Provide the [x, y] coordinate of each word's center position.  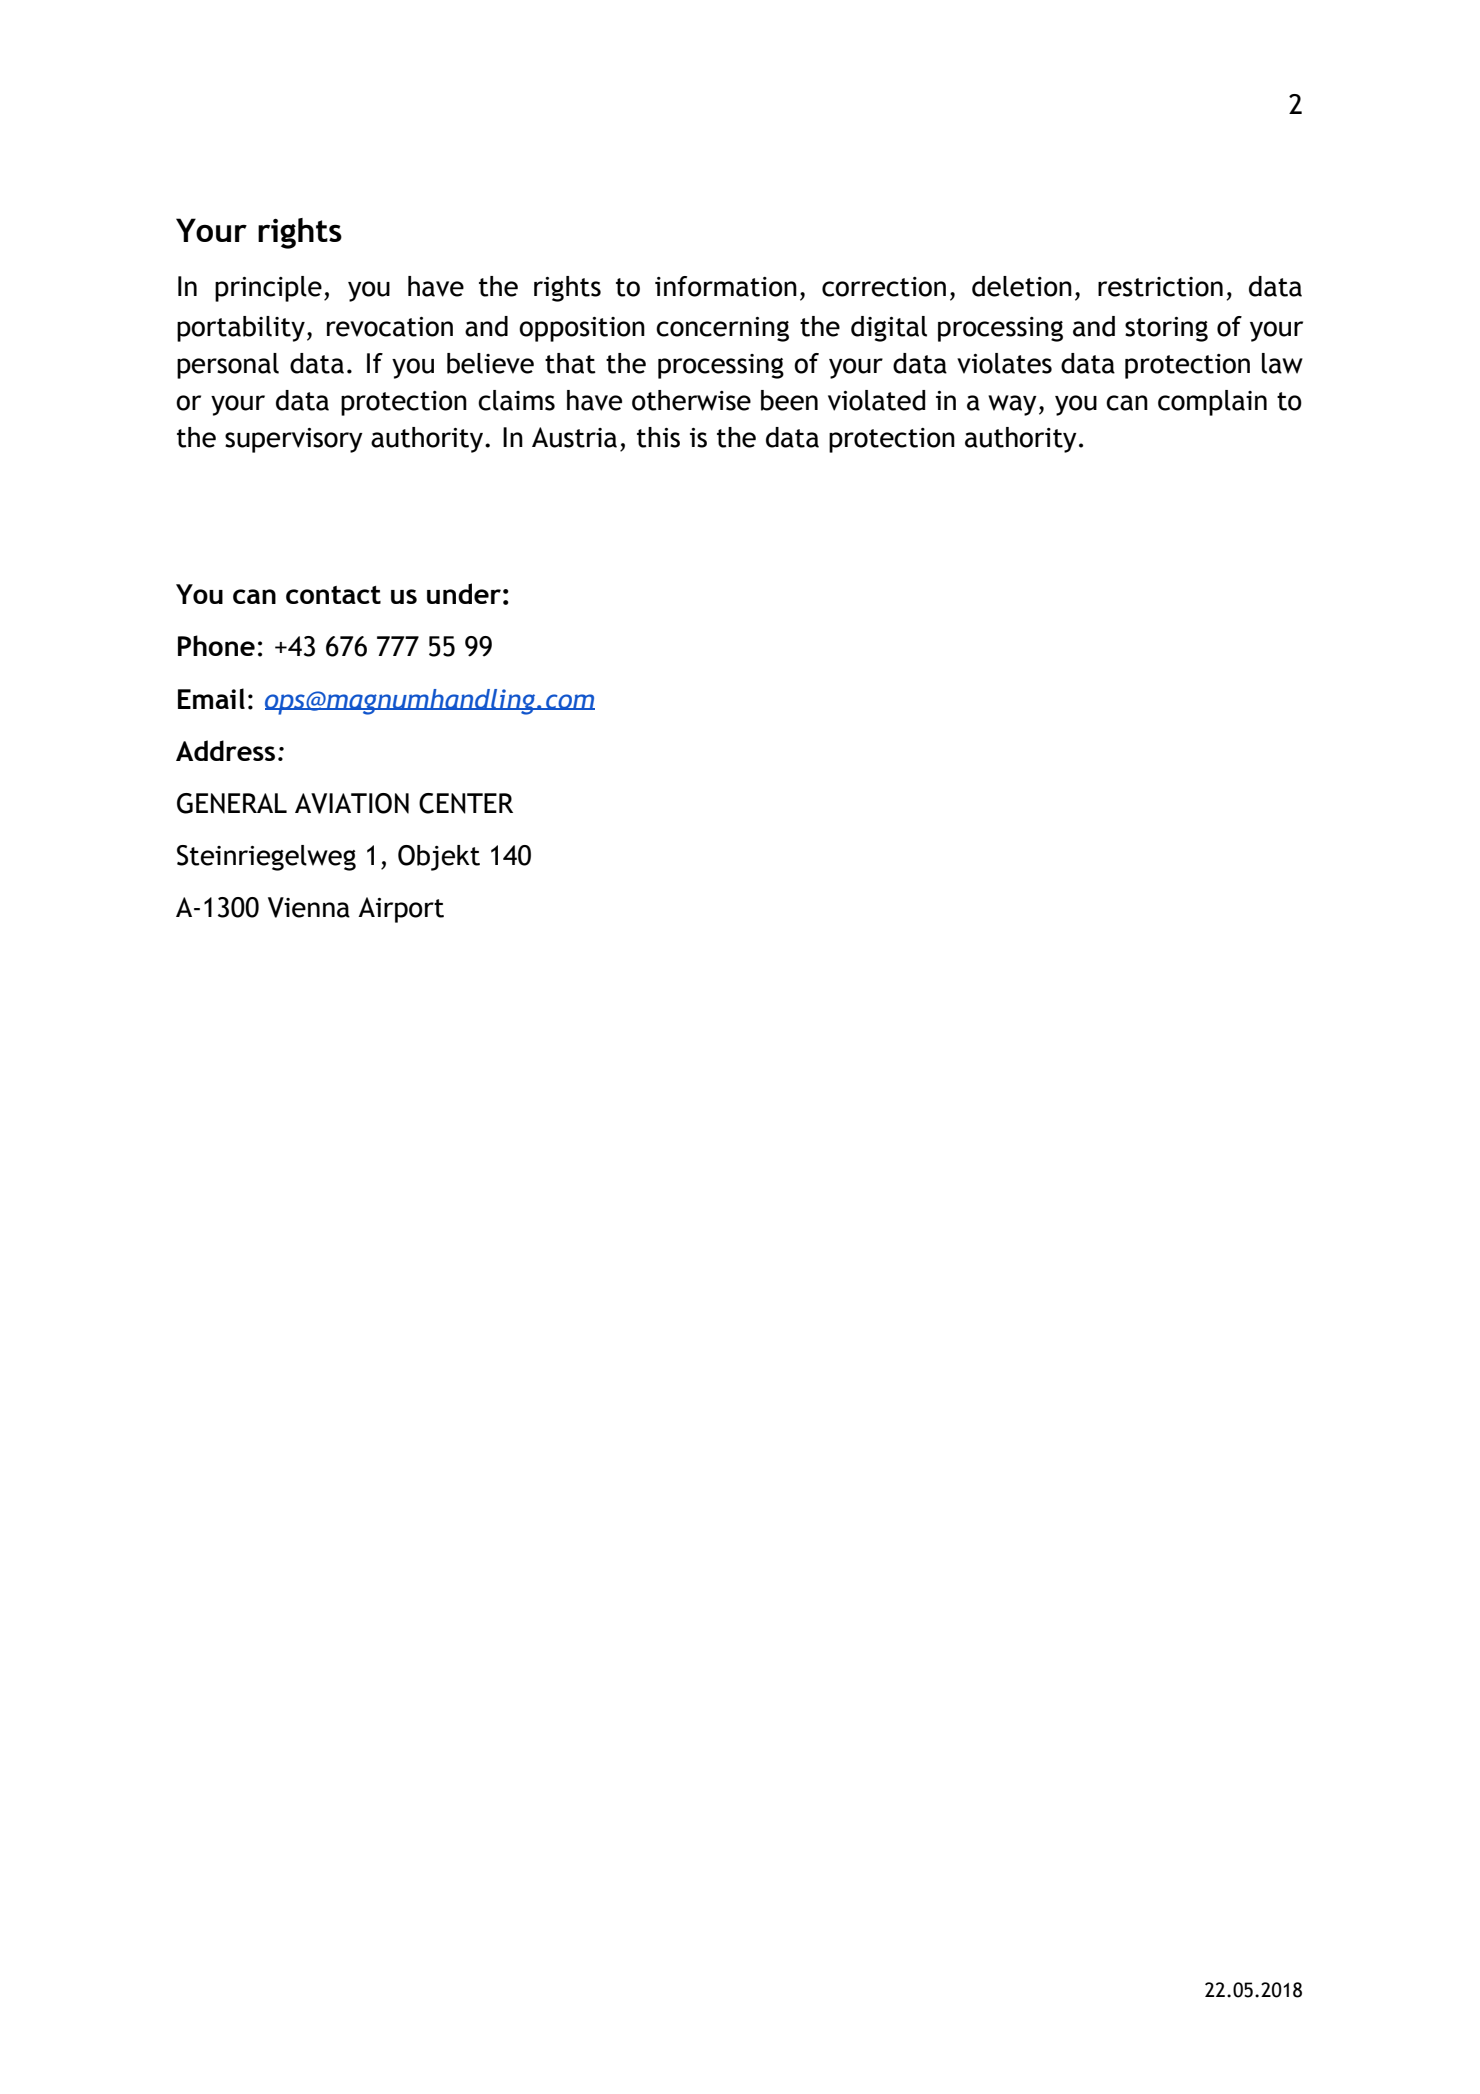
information [726, 286]
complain [1212, 403]
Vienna [309, 907]
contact [333, 595]
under [464, 593]
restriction [1160, 287]
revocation [390, 327]
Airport [401, 910]
